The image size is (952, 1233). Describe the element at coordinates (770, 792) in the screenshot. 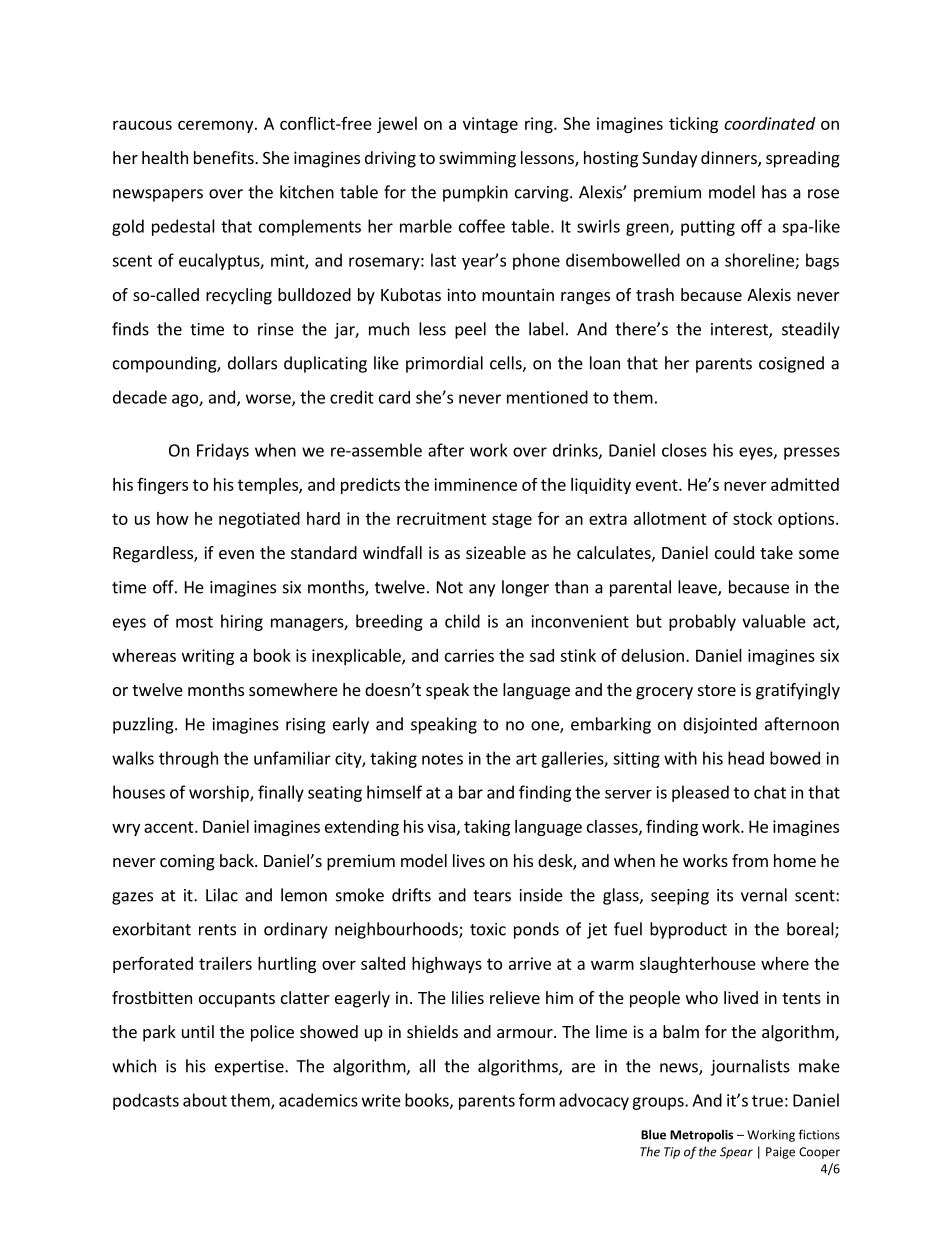

I see `chat` at that location.
